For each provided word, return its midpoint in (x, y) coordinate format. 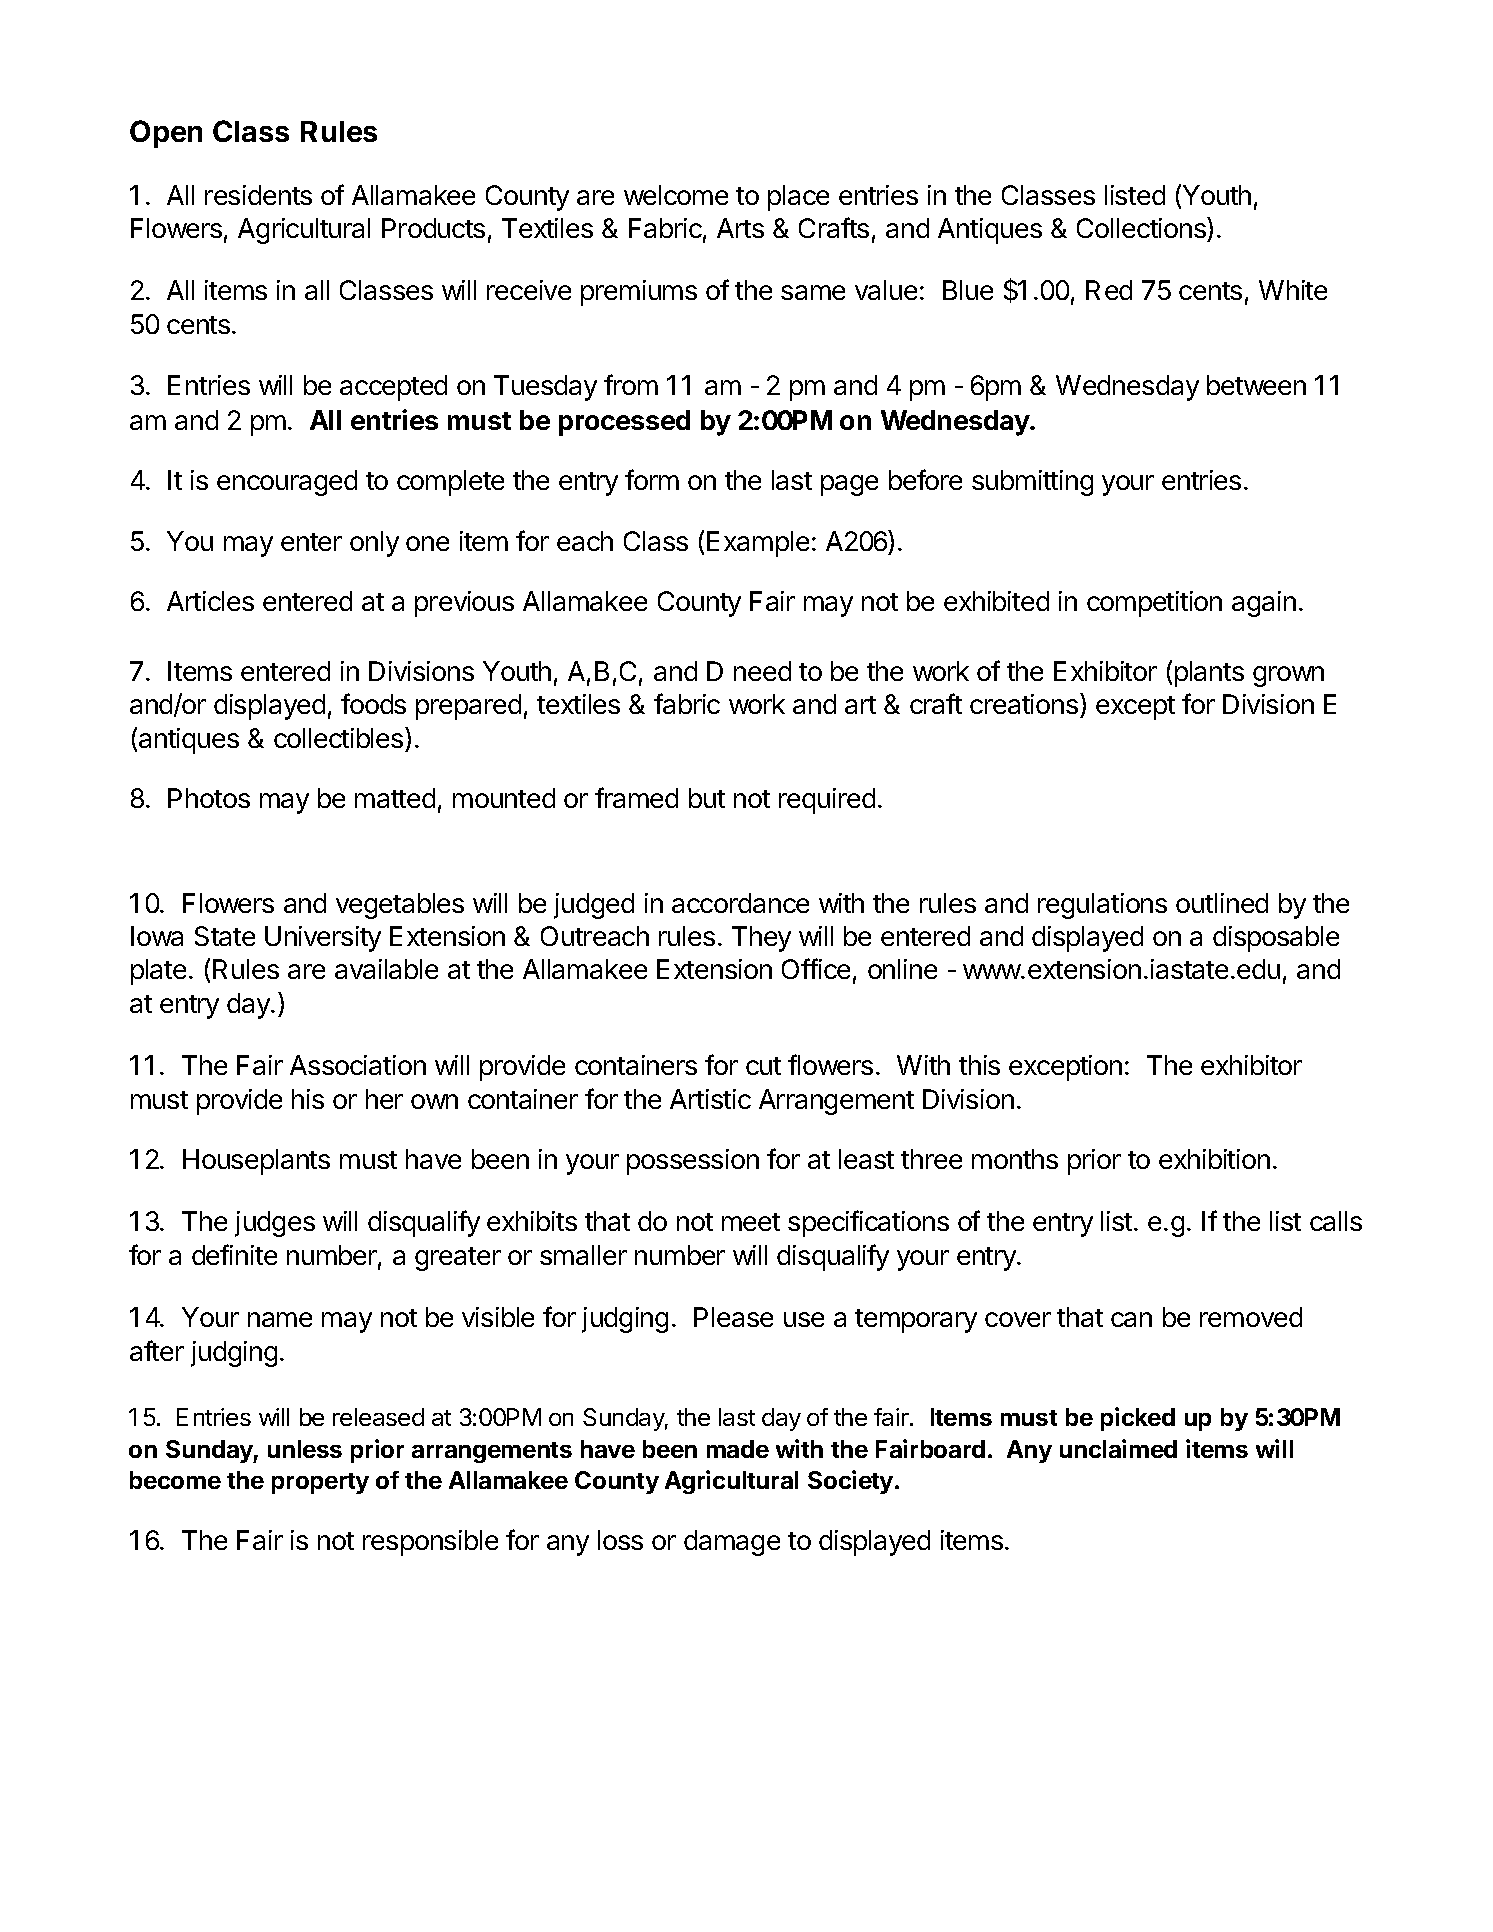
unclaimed (1118, 1448)
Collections (1142, 229)
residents (258, 195)
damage (732, 1543)
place (798, 198)
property (320, 1483)
